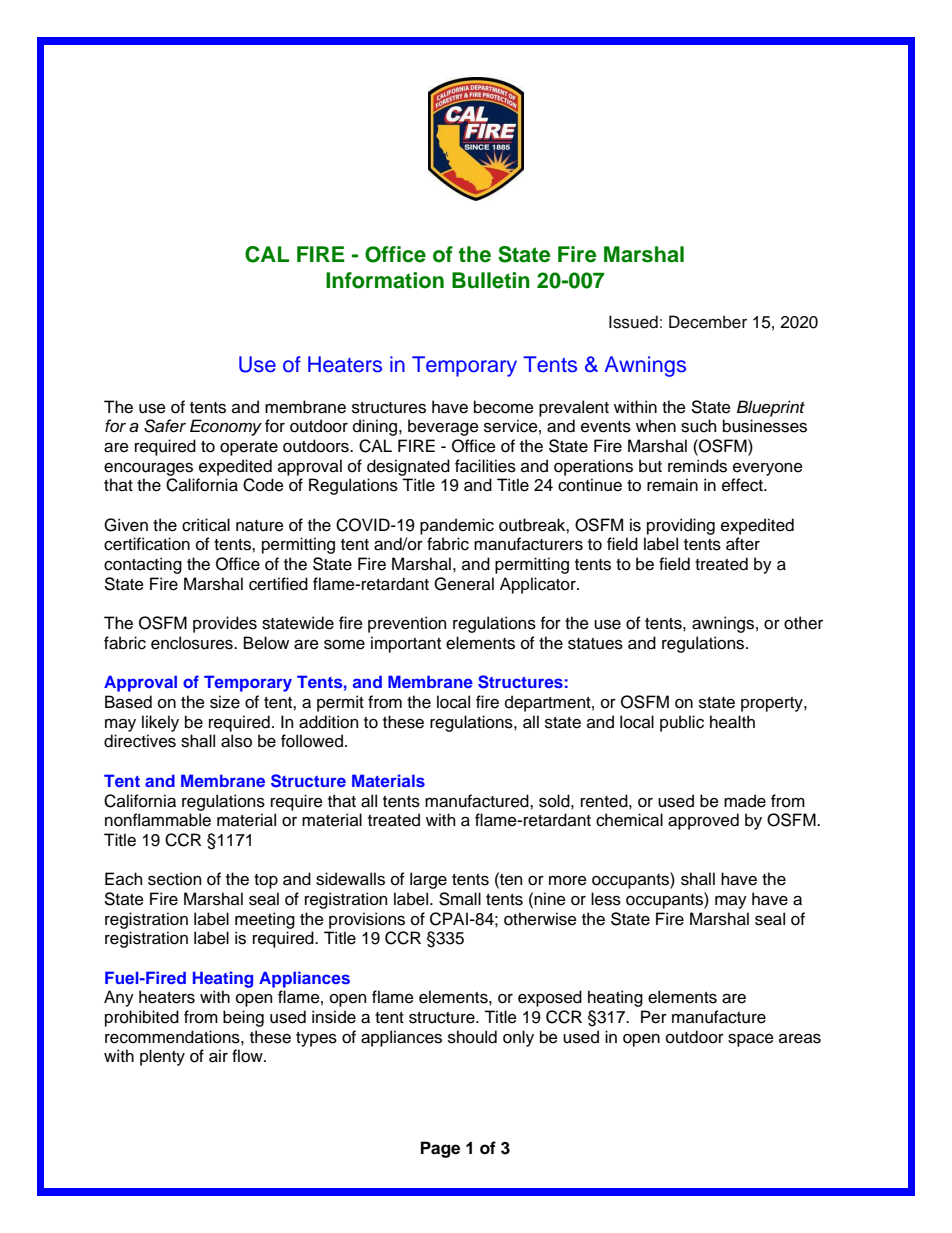 This page has height=1233, width=952. Describe the element at coordinates (406, 644) in the page. I see `important` at that location.
